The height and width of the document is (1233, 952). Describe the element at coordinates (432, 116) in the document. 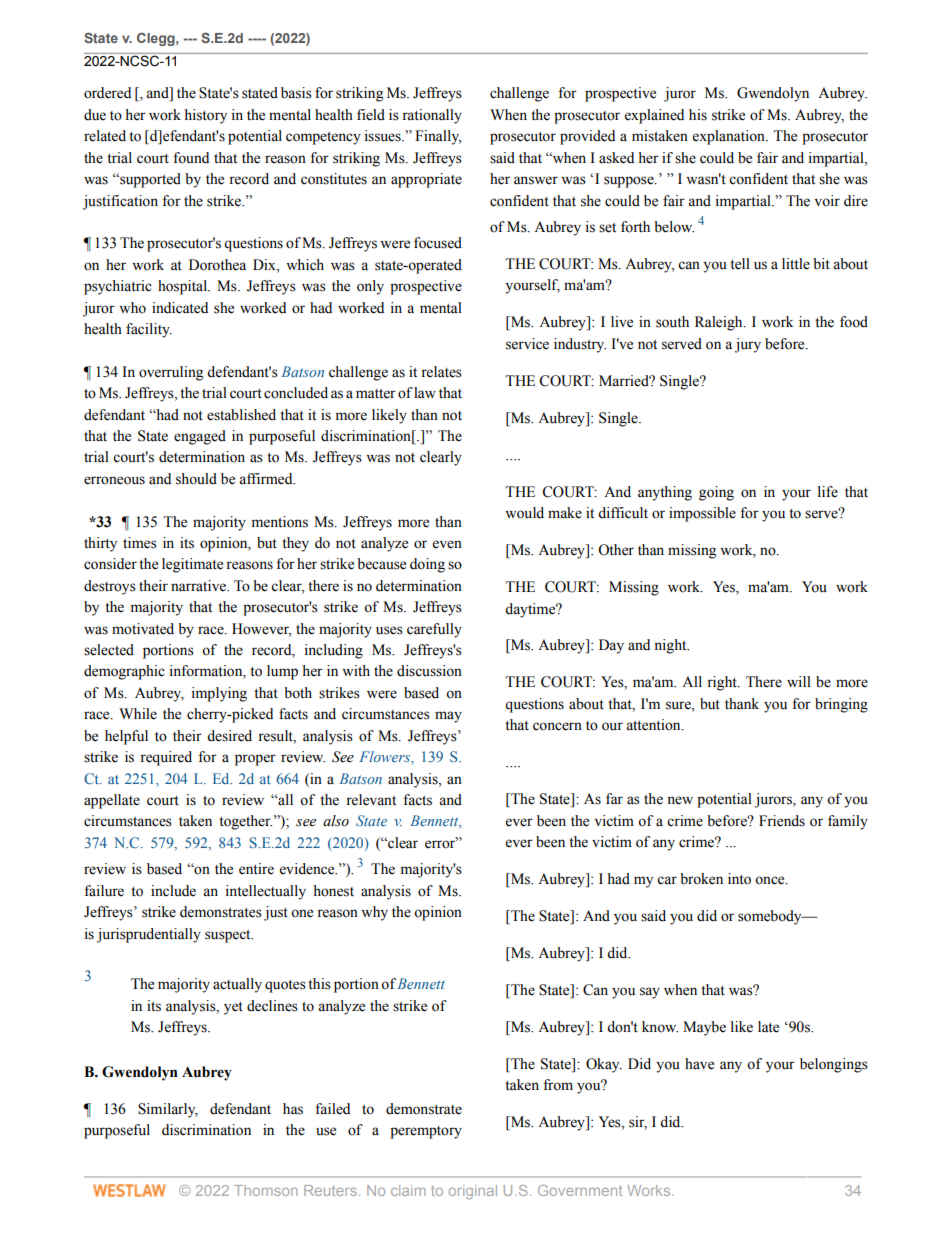

I see `rationally` at that location.
